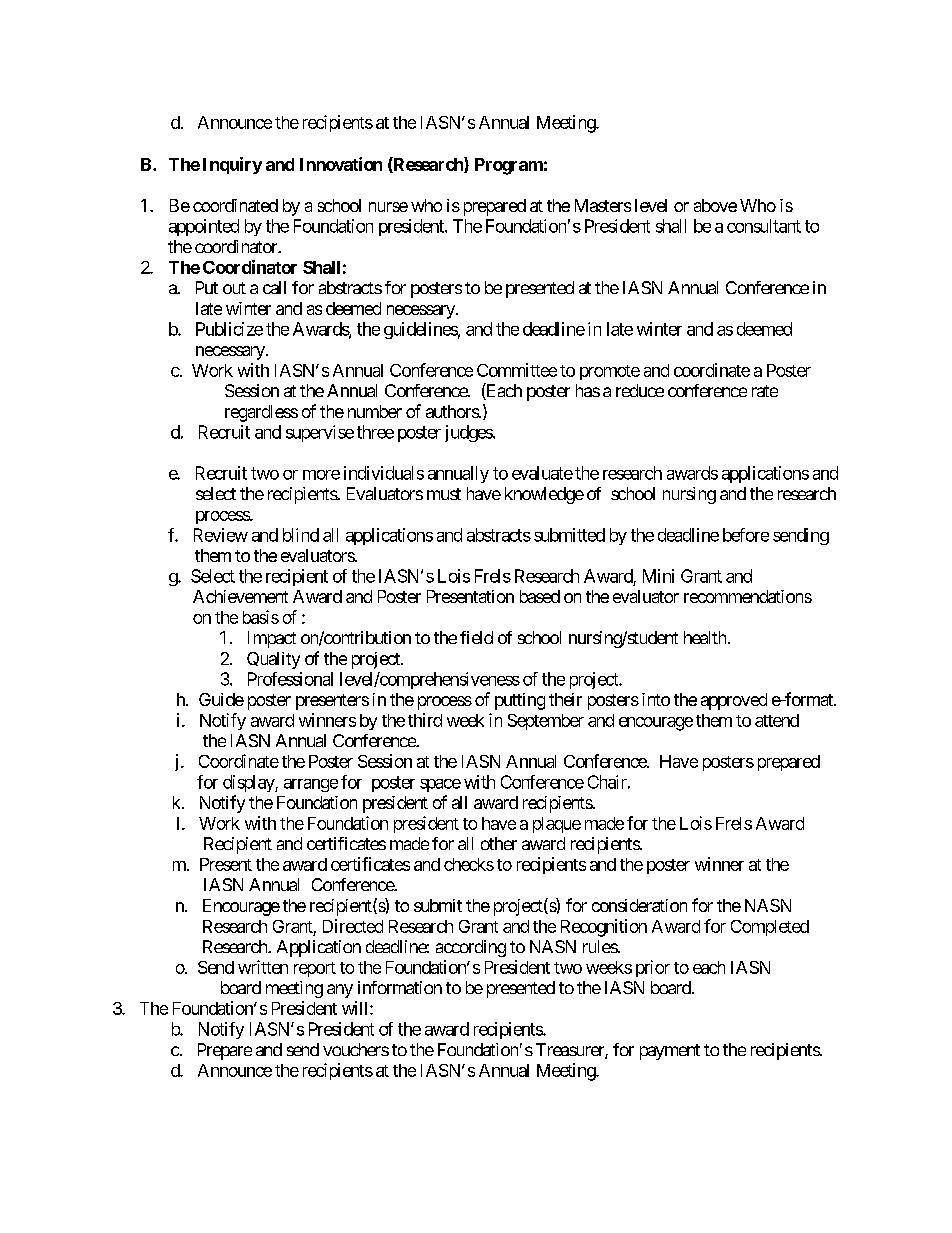 The width and height of the document is (952, 1233). I want to click on approved, so click(734, 701).
